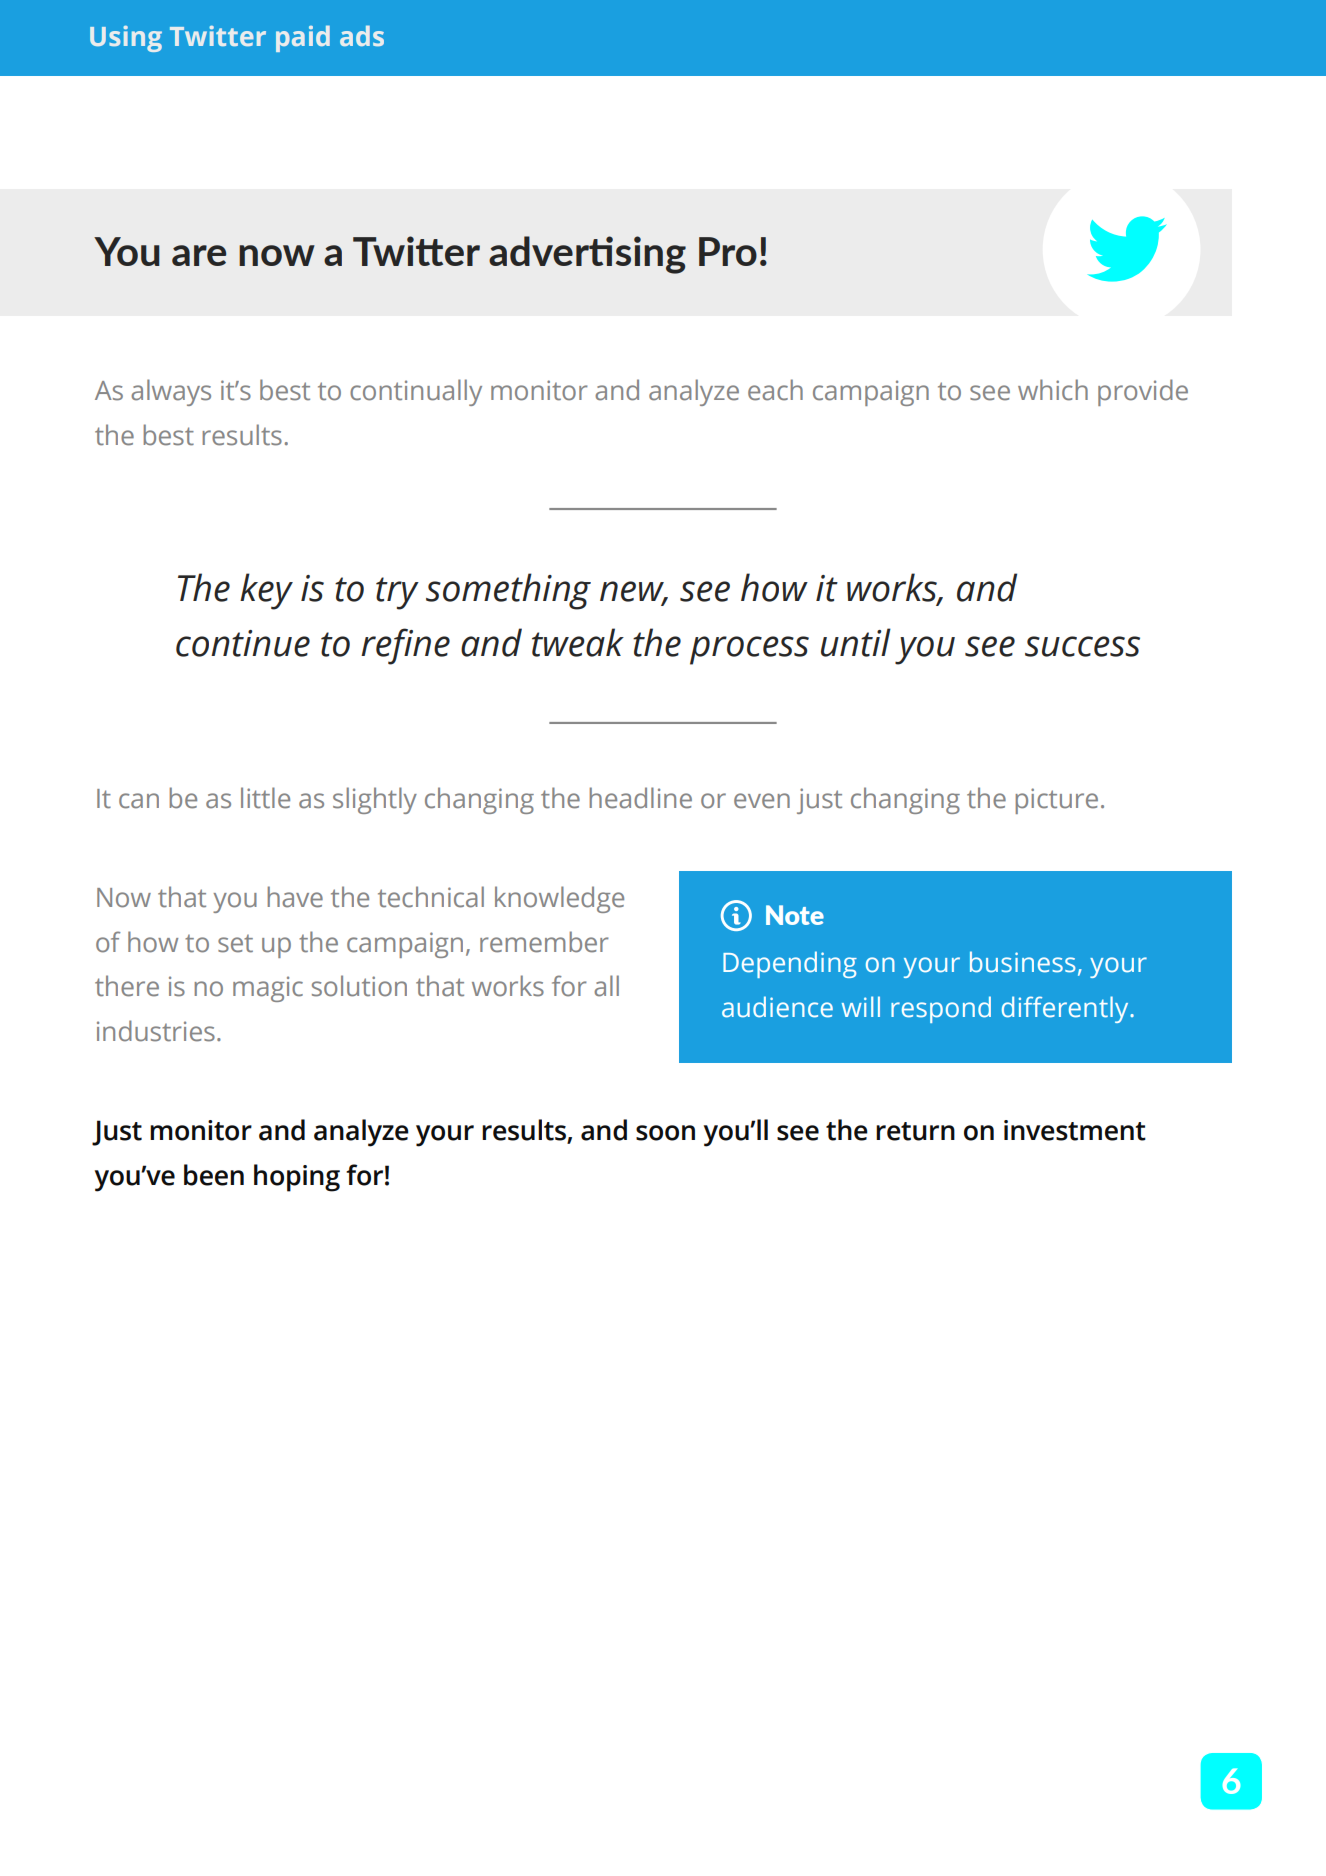 The image size is (1326, 1876). Describe the element at coordinates (303, 38) in the screenshot. I see `paid` at that location.
